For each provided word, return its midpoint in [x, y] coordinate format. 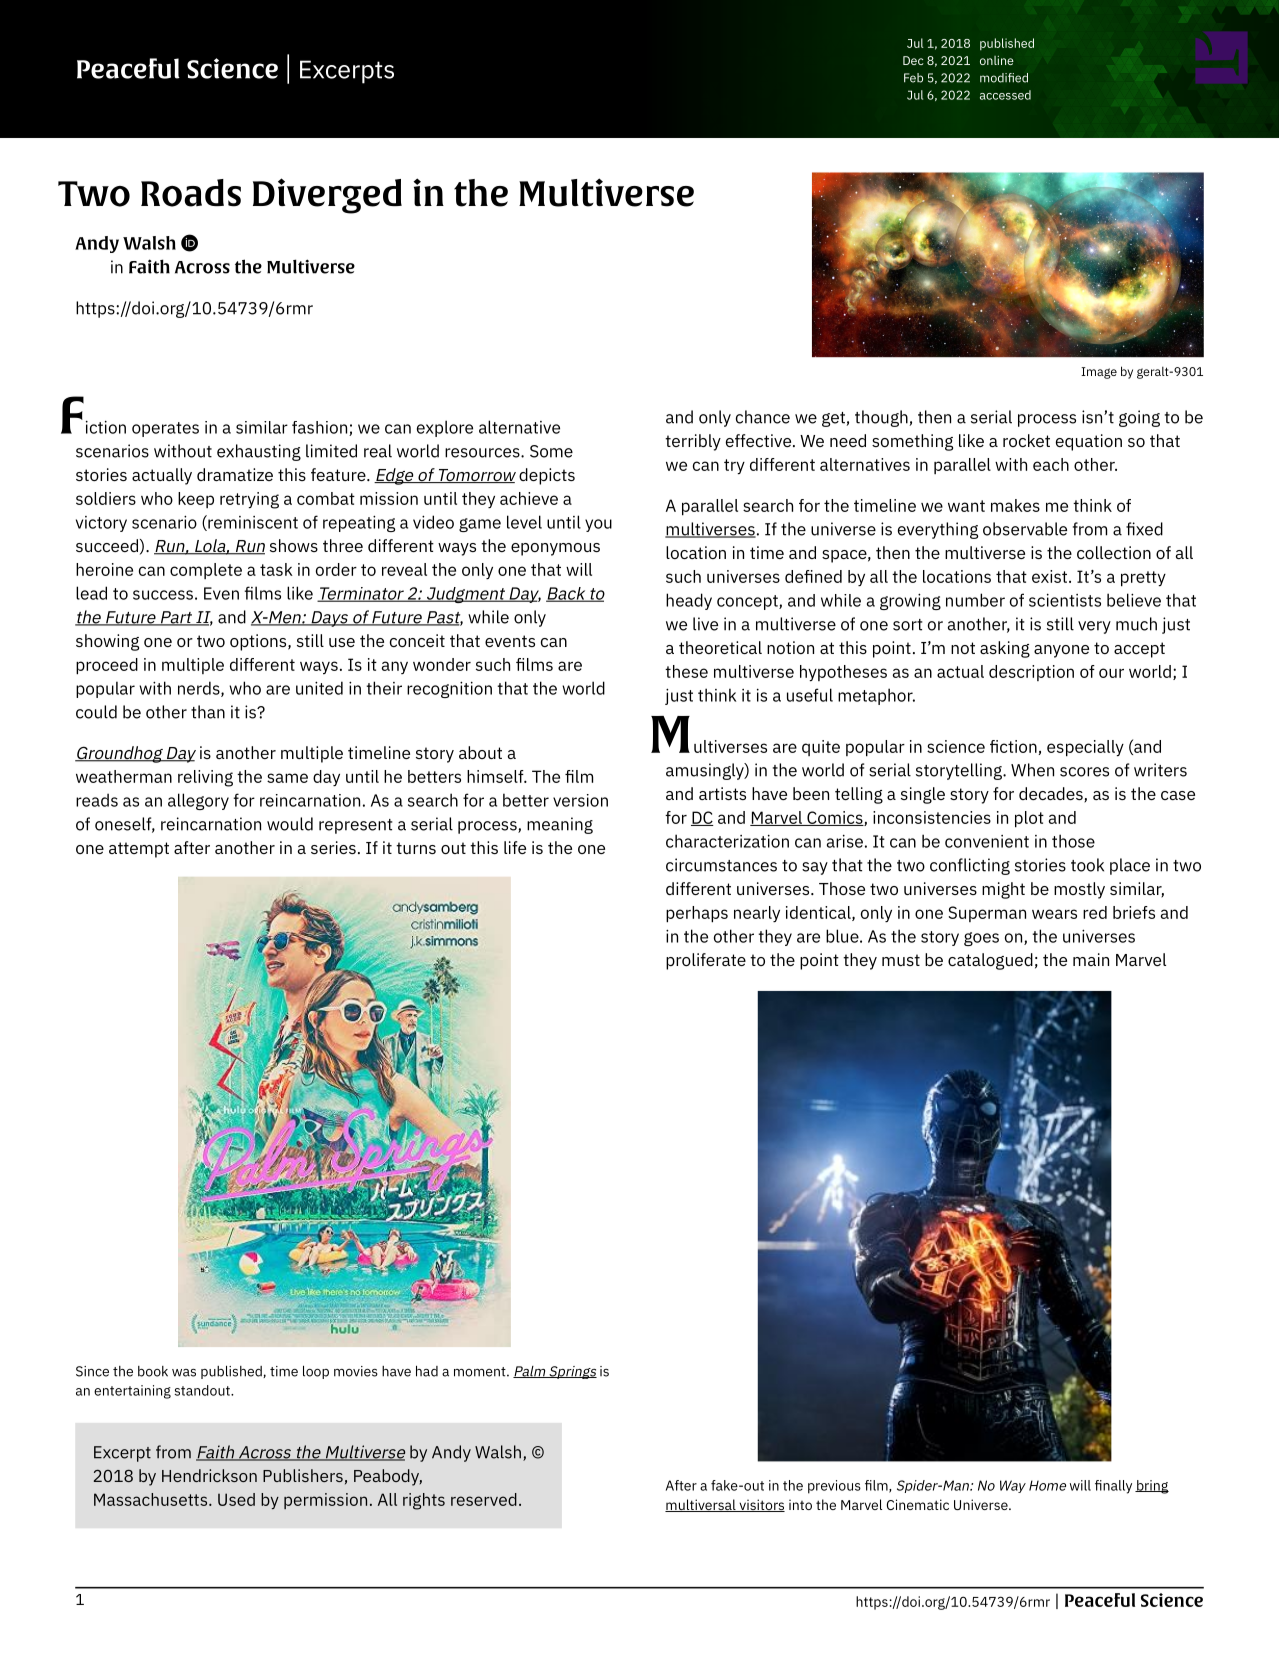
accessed [1005, 95]
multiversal [701, 1505]
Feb [913, 78]
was [184, 1373]
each [1051, 464]
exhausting [259, 452]
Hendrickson [209, 1475]
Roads [191, 193]
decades [1052, 795]
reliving [205, 778]
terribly [693, 442]
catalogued [990, 961]
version [580, 800]
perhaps [697, 914]
